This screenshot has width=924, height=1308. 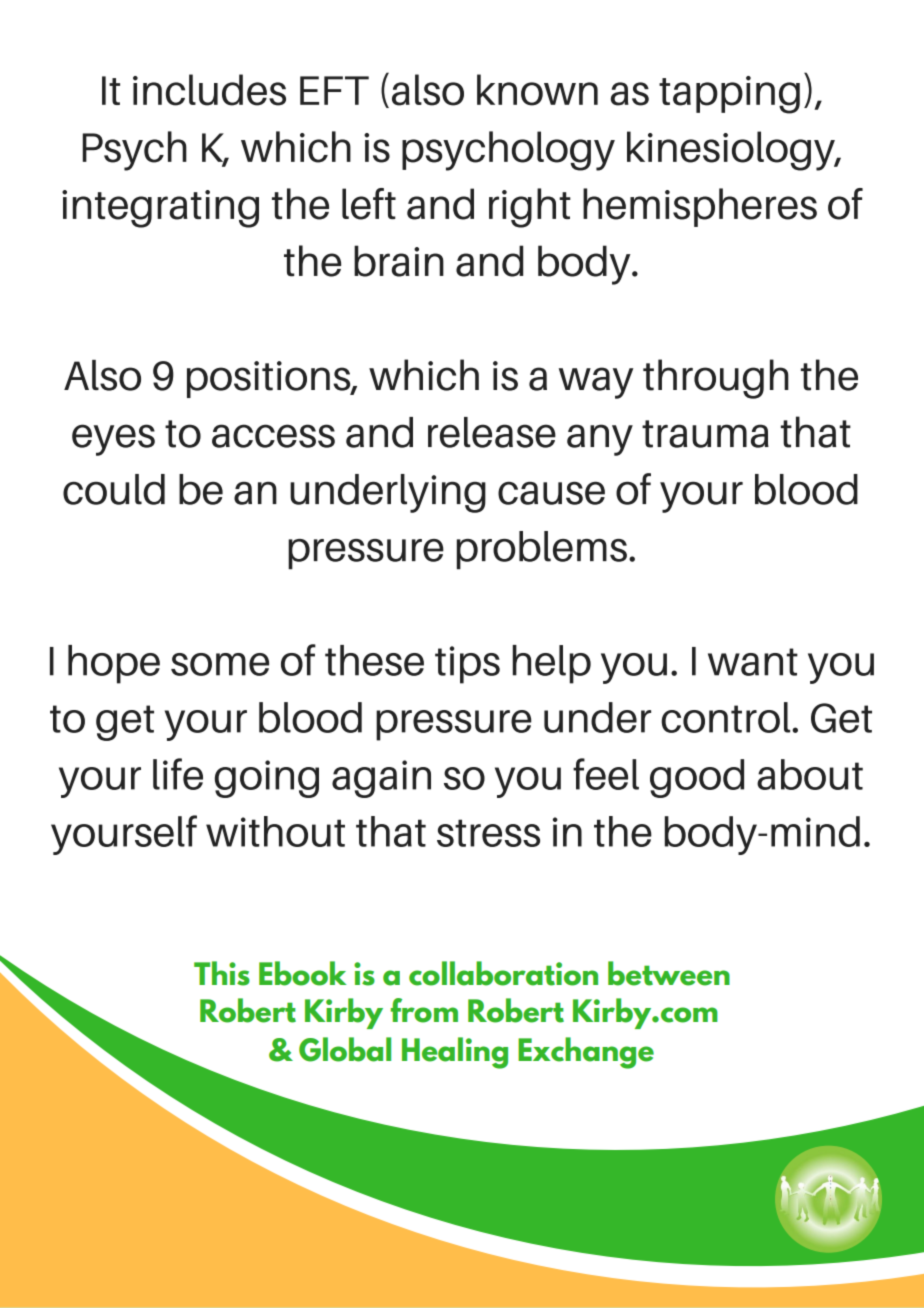 I want to click on Healing, so click(x=455, y=1053).
